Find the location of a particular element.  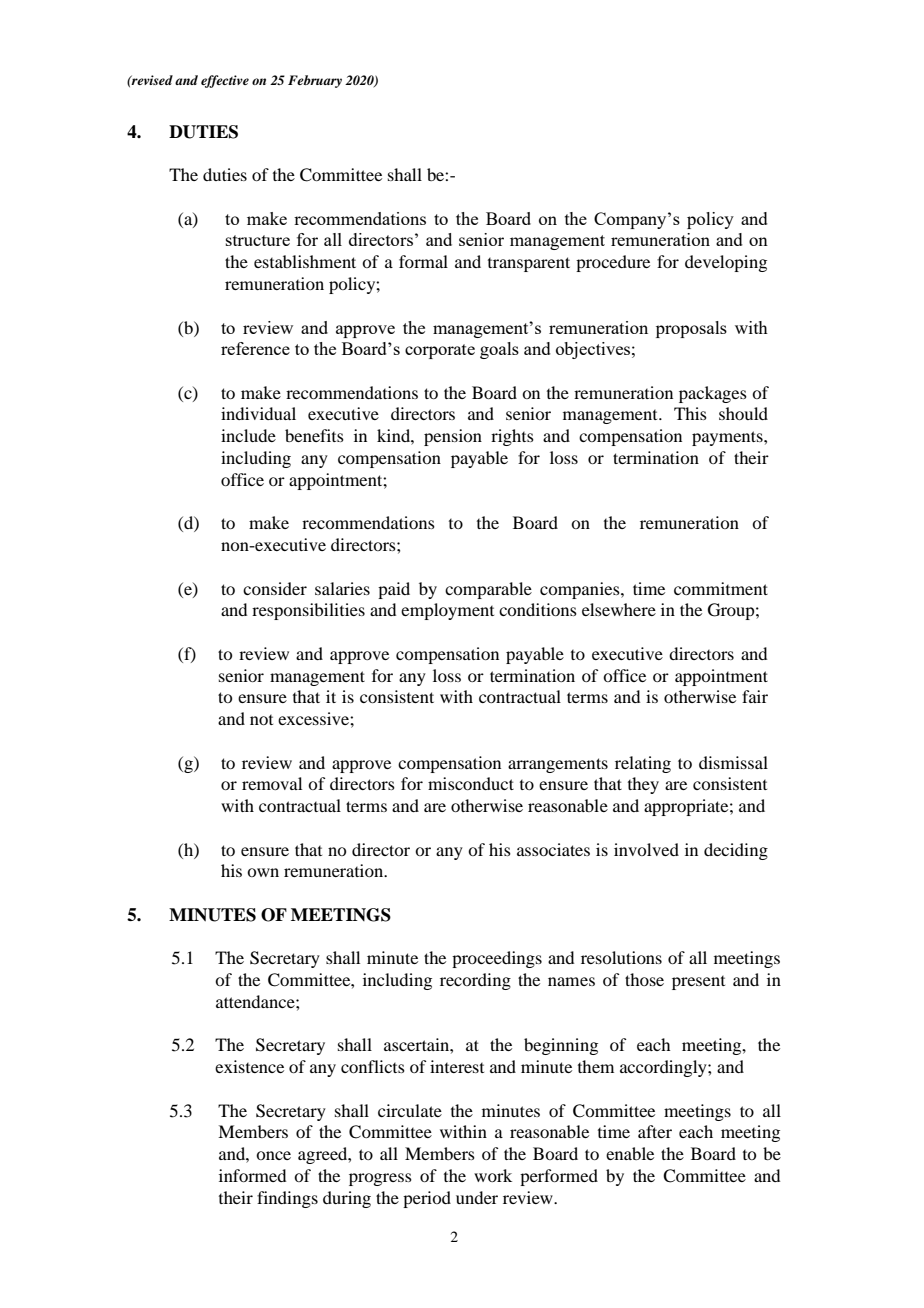

packages is located at coordinates (713, 394).
